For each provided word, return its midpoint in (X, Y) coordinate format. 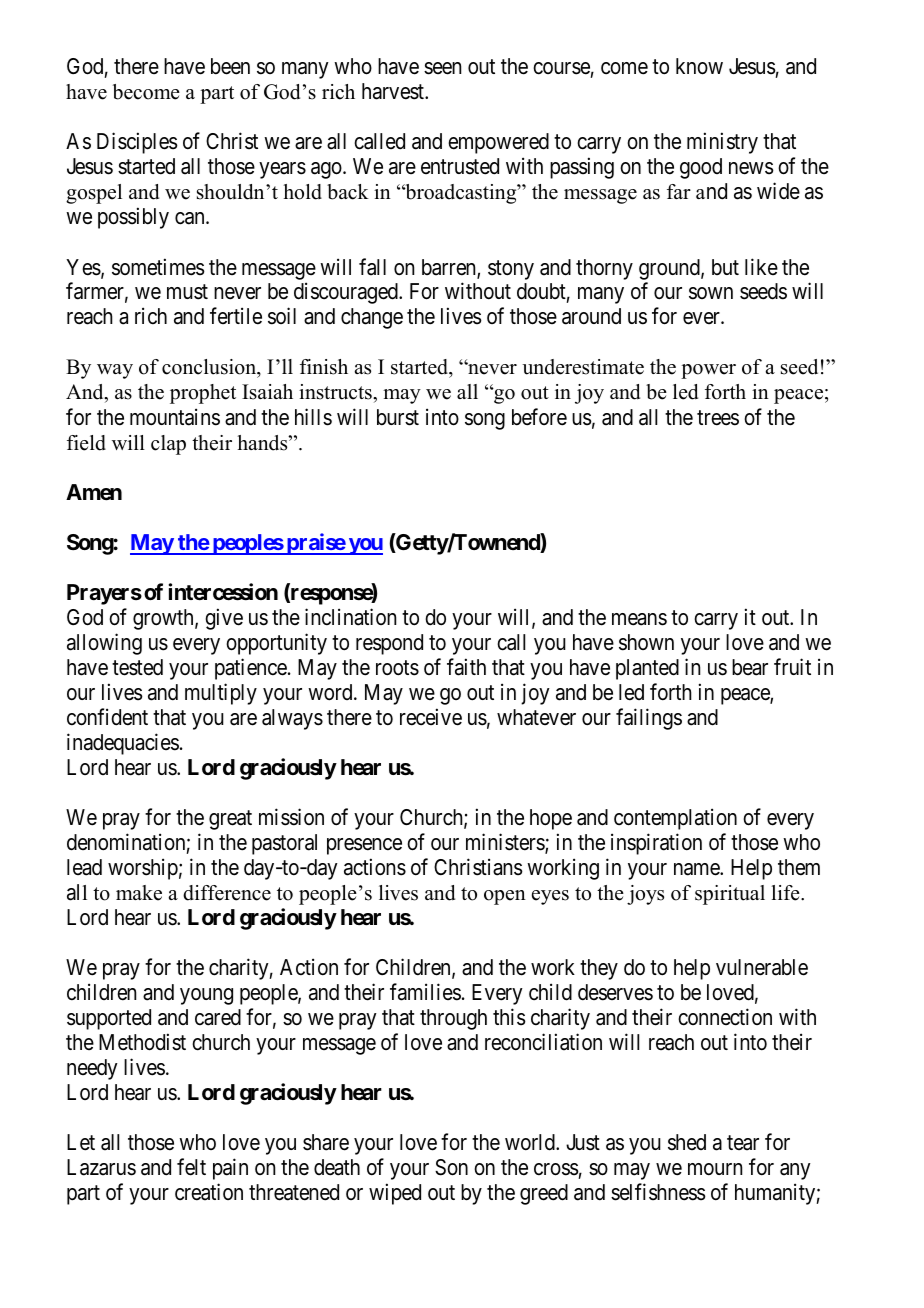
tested (137, 667)
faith (466, 667)
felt (191, 1167)
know (699, 66)
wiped (395, 1194)
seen (442, 68)
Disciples (137, 143)
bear (750, 667)
